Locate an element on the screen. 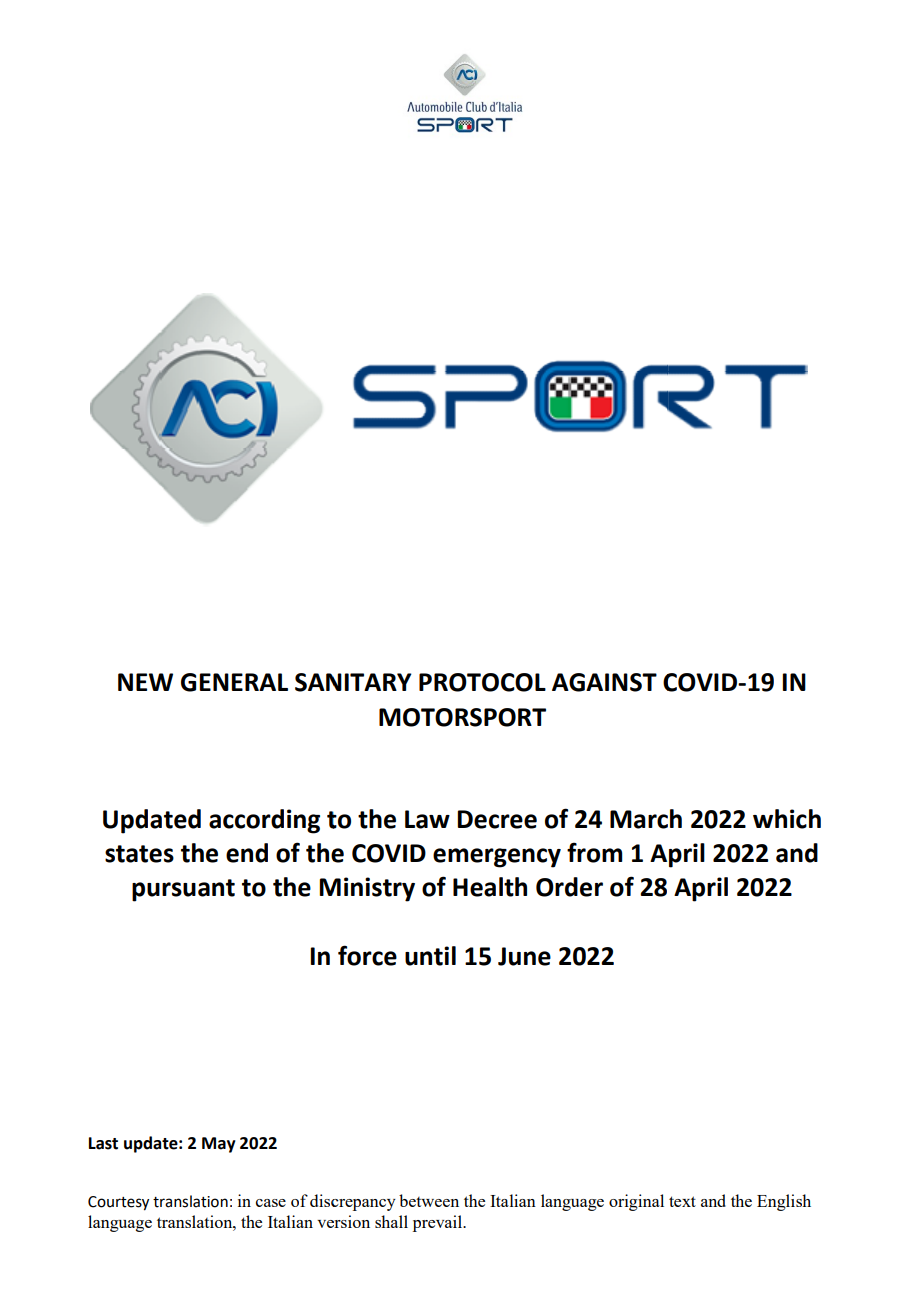 The width and height of the screenshot is (924, 1308). end is located at coordinates (247, 853).
